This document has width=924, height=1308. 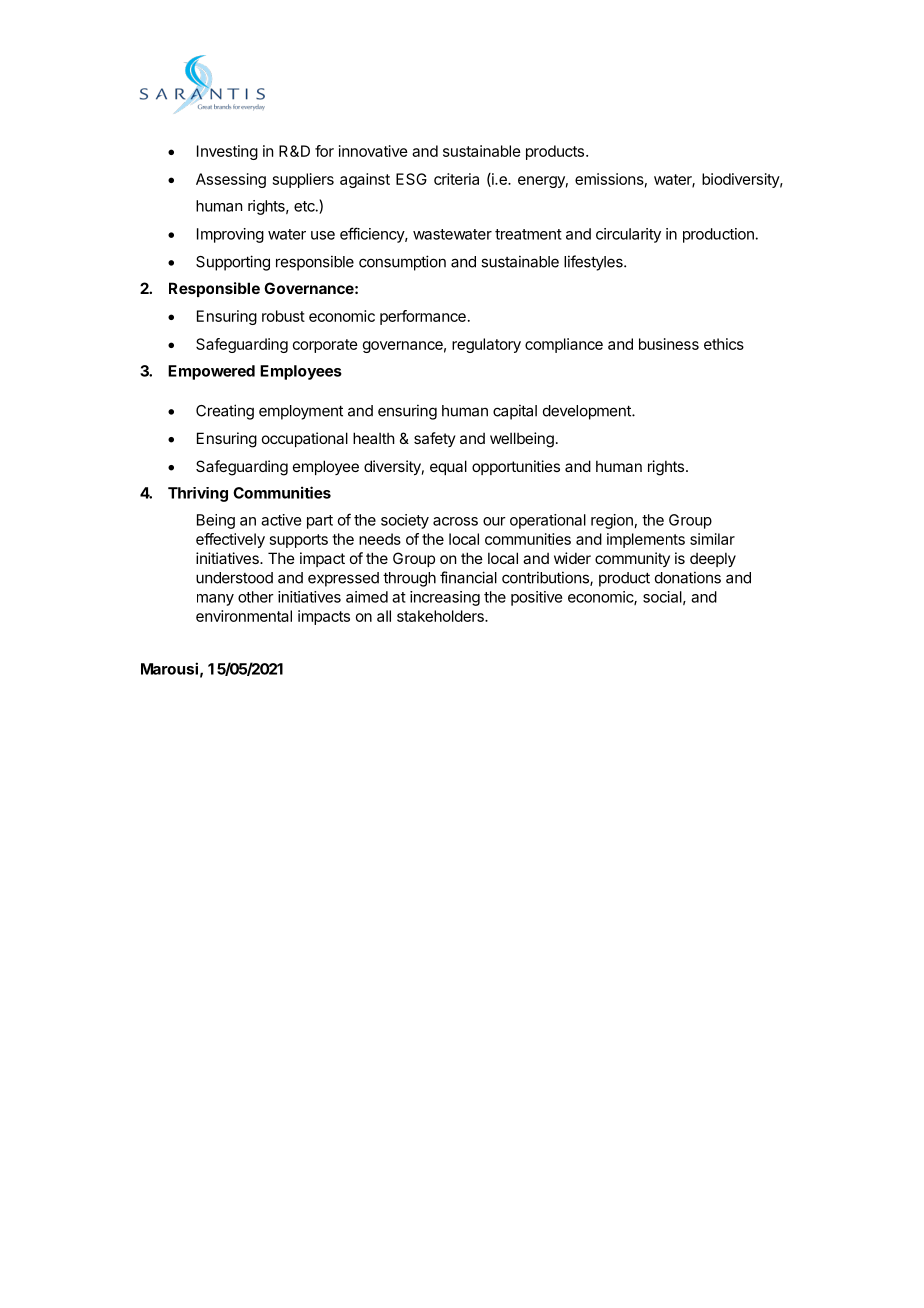 I want to click on increasing, so click(x=445, y=598).
